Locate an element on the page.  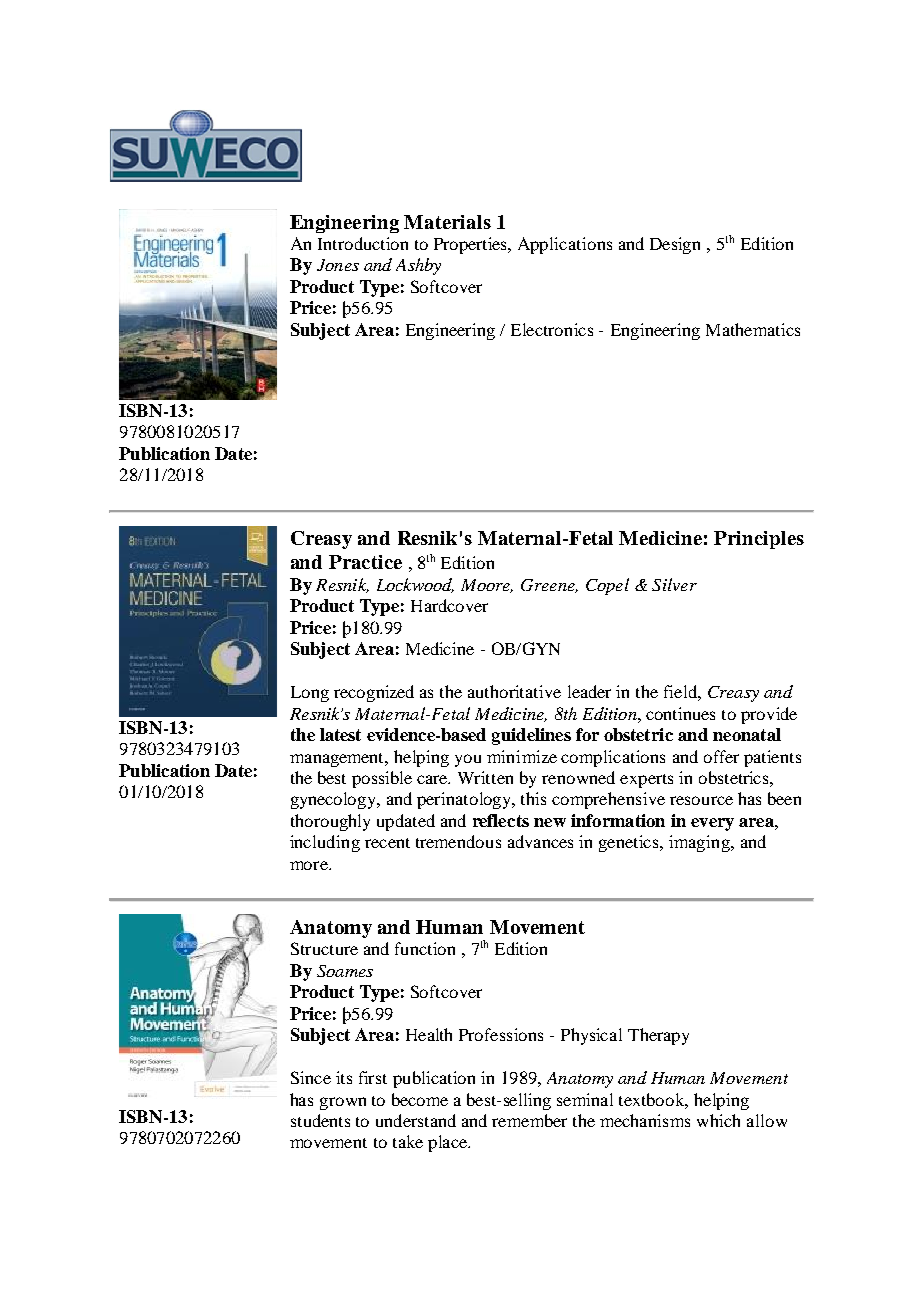
Design is located at coordinates (675, 245).
